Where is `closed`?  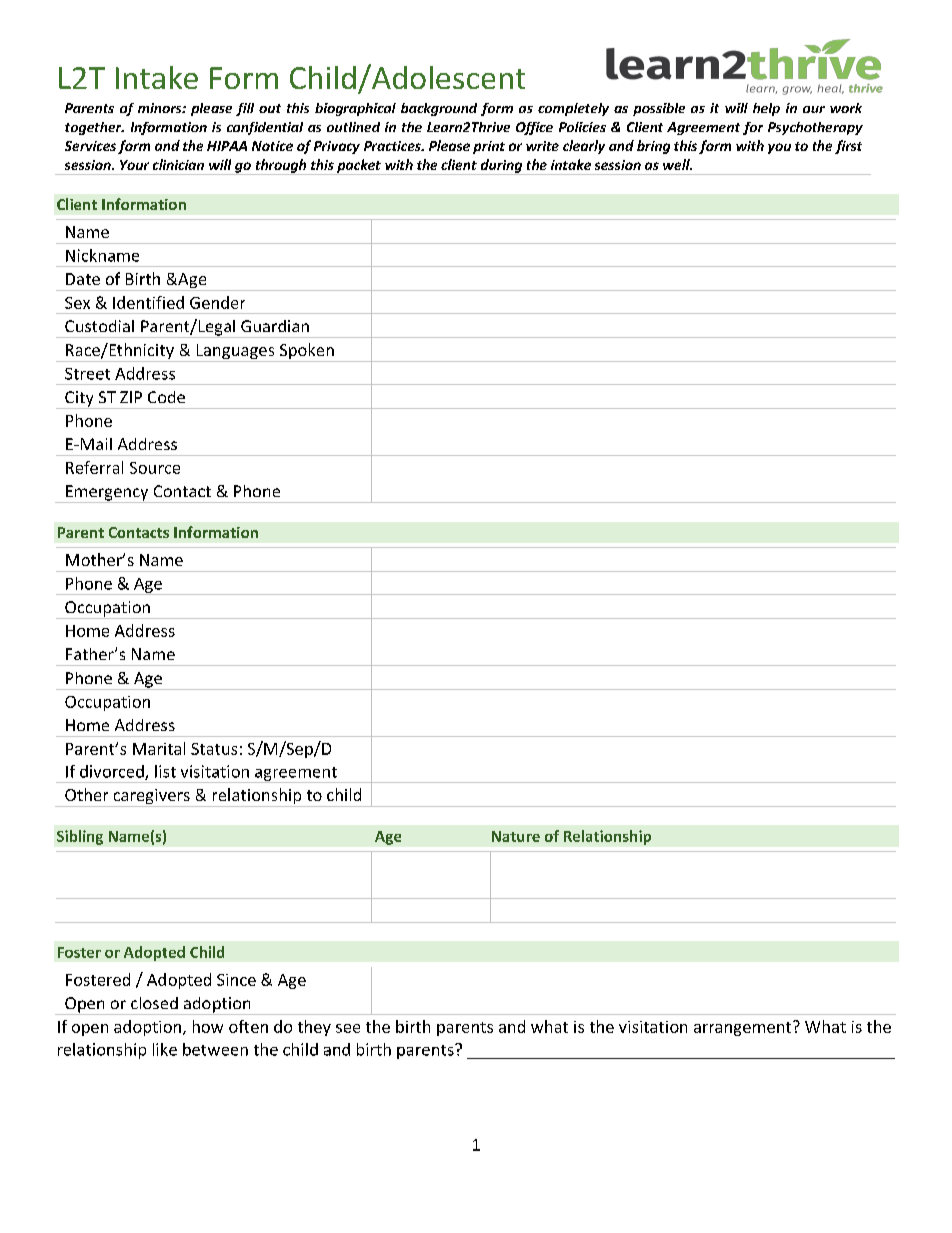
closed is located at coordinates (154, 1003).
